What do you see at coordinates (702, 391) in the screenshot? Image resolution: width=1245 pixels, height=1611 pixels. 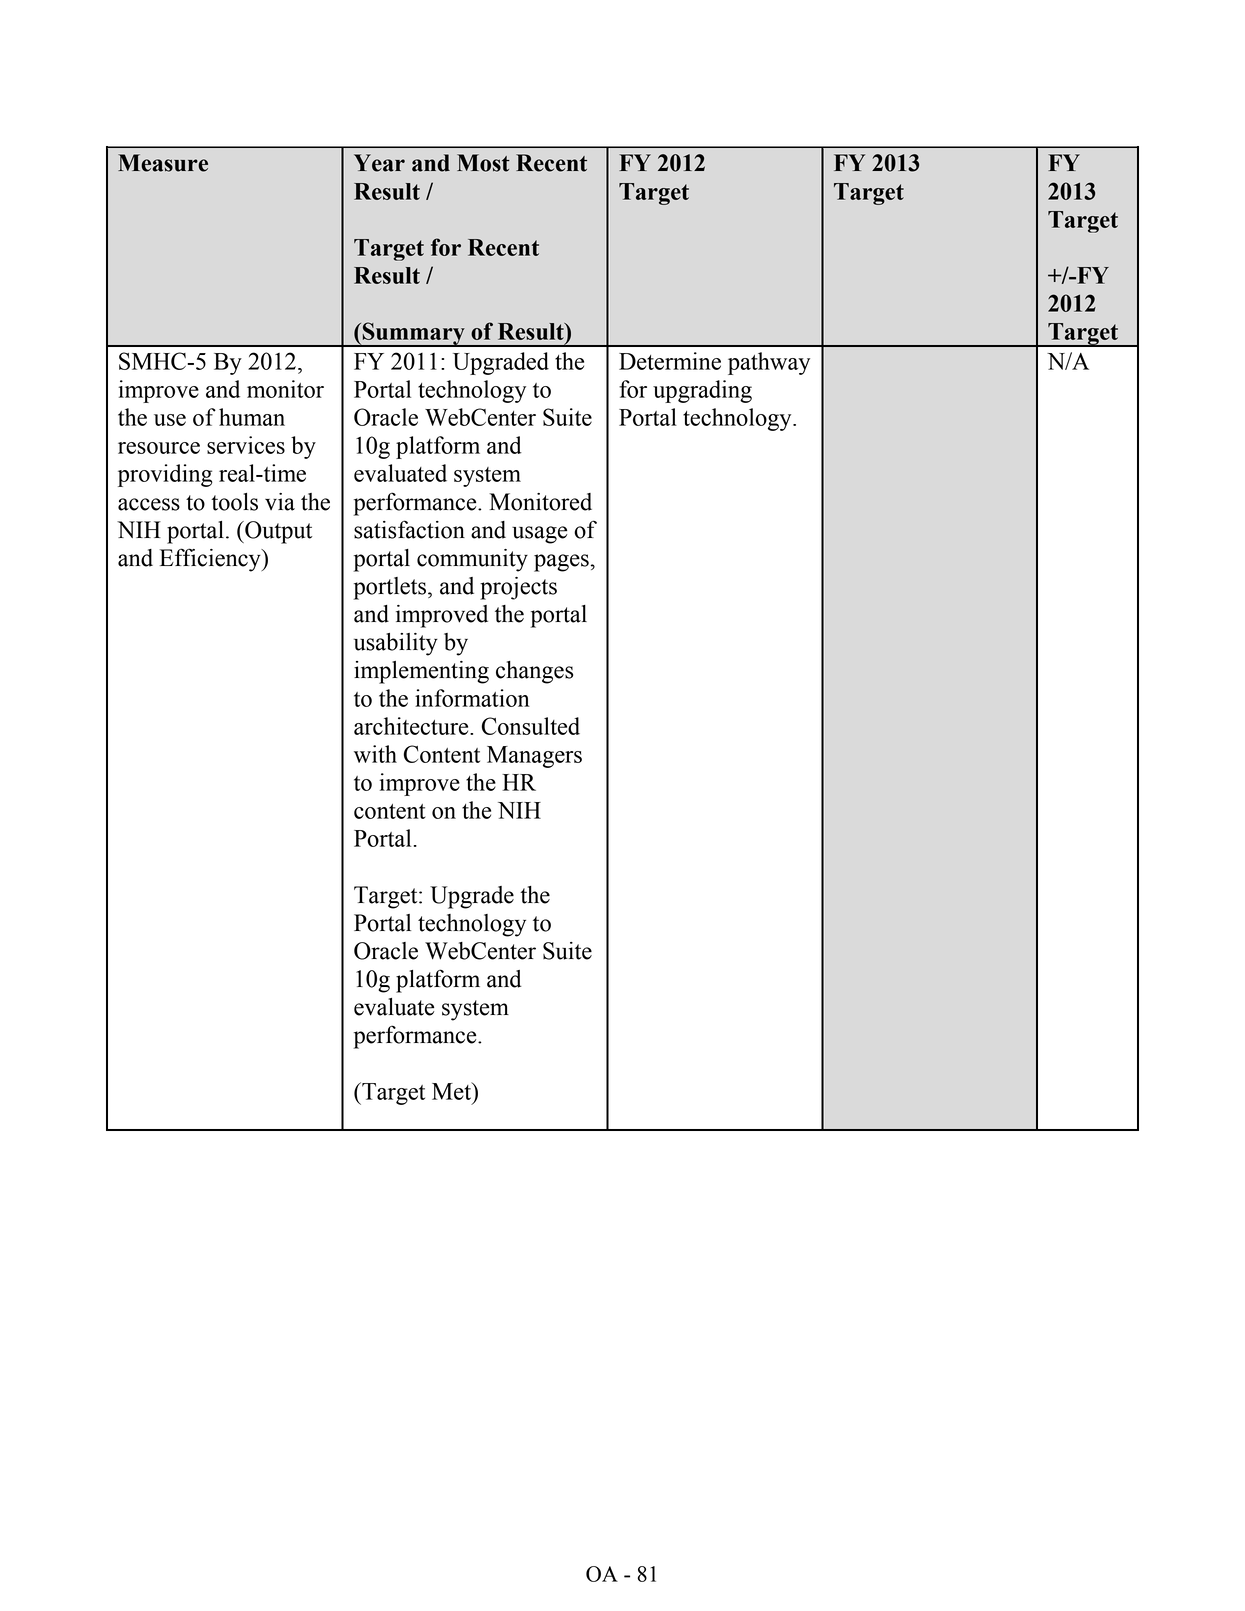 I see `upgrading` at bounding box center [702, 391].
